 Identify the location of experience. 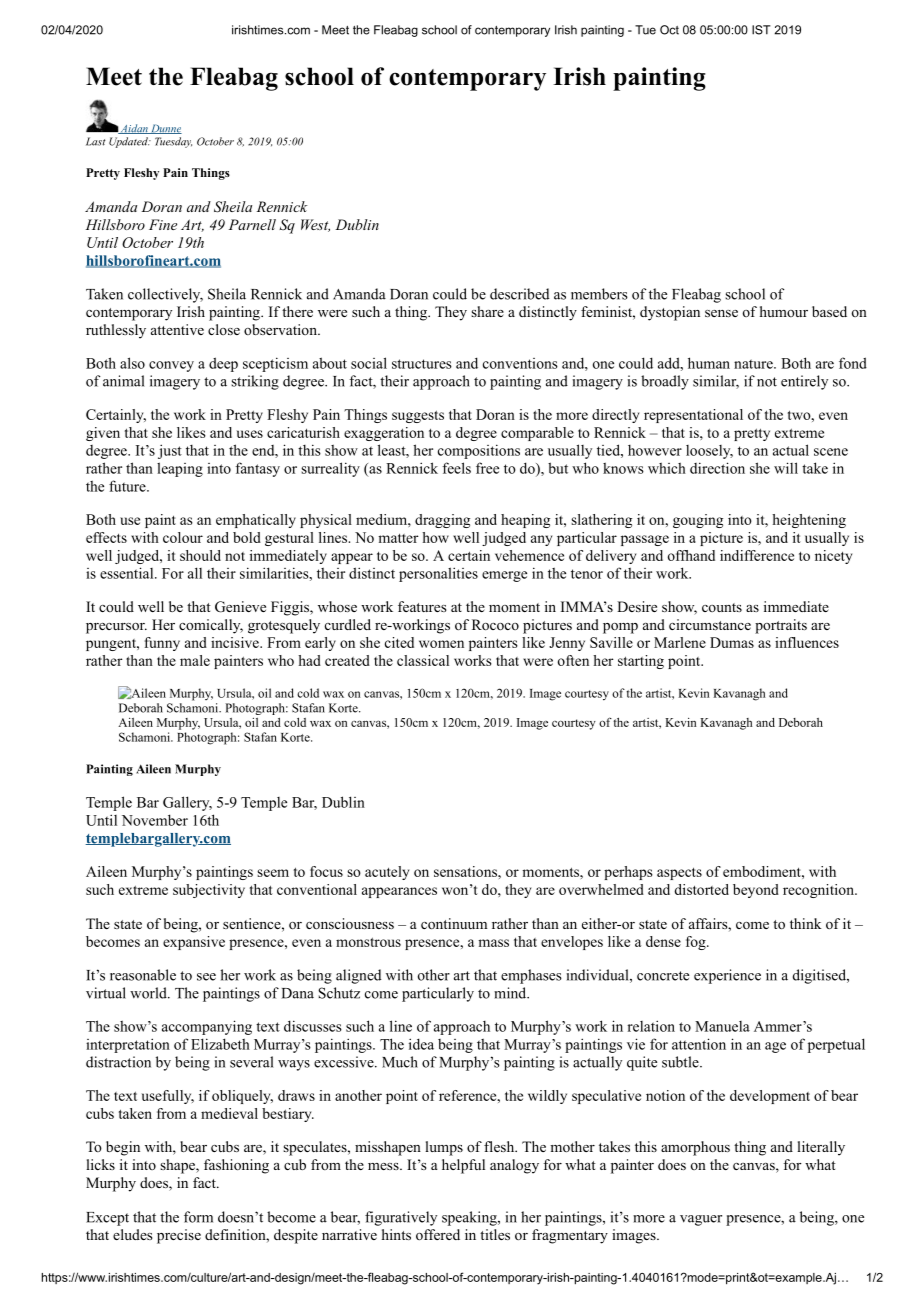
(727, 976).
